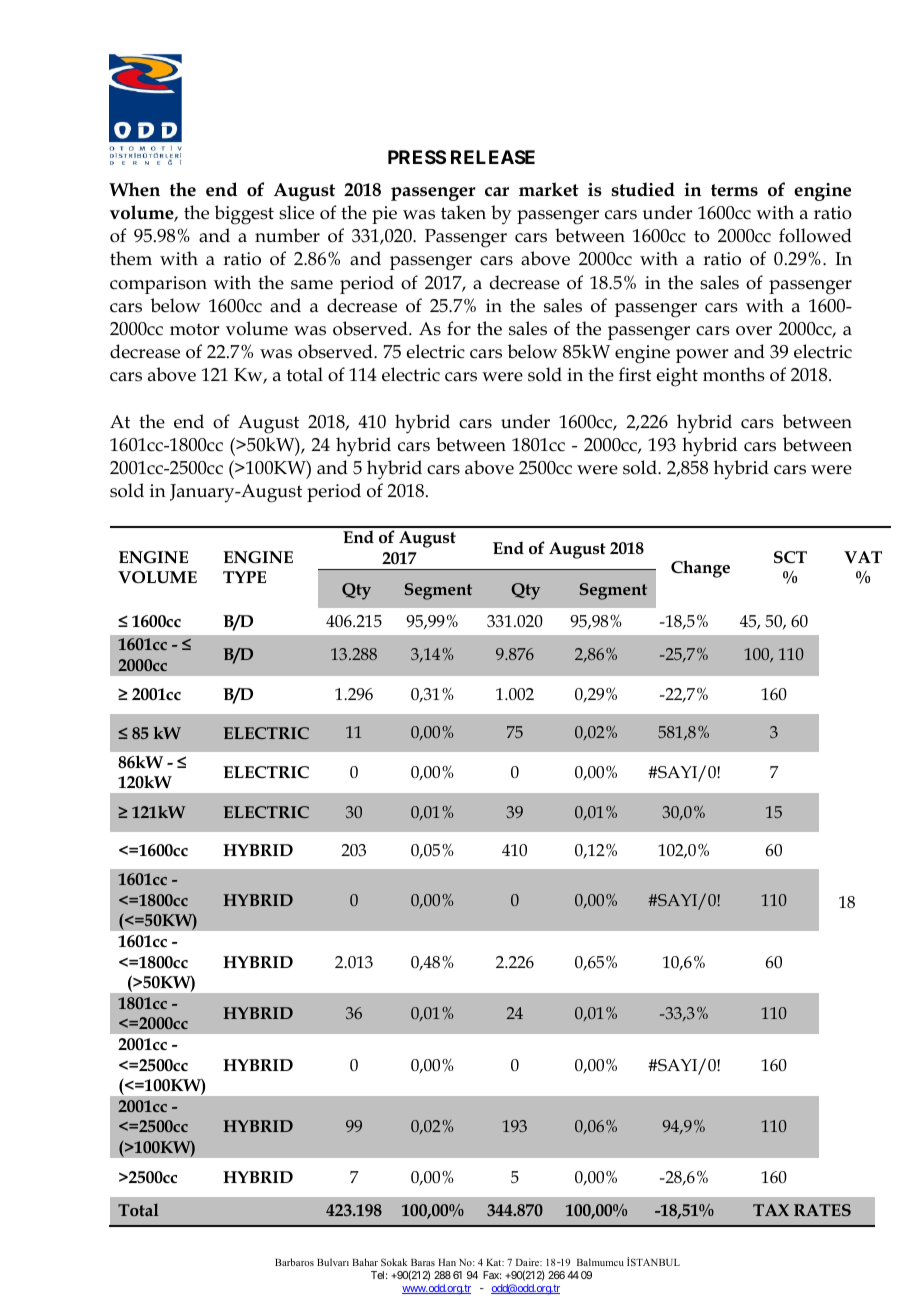  I want to click on VAT, so click(863, 557).
